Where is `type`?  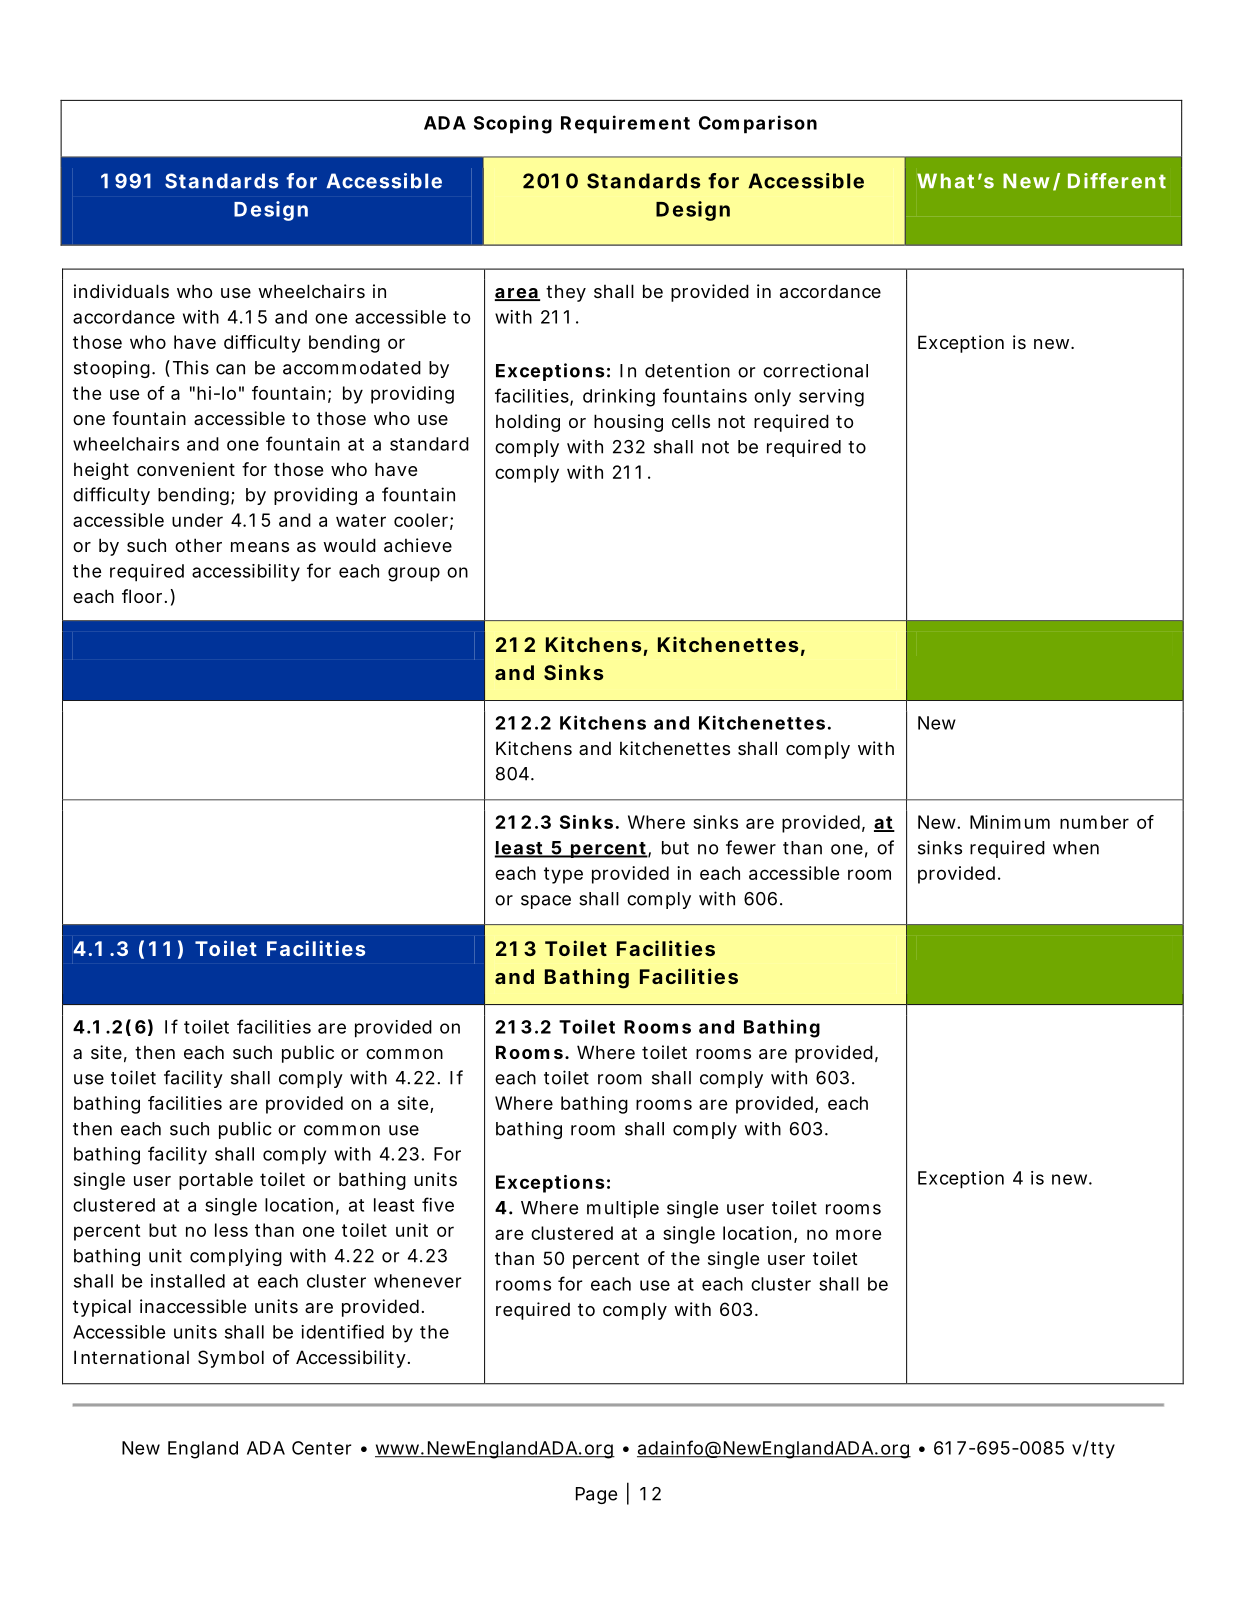 type is located at coordinates (563, 875).
